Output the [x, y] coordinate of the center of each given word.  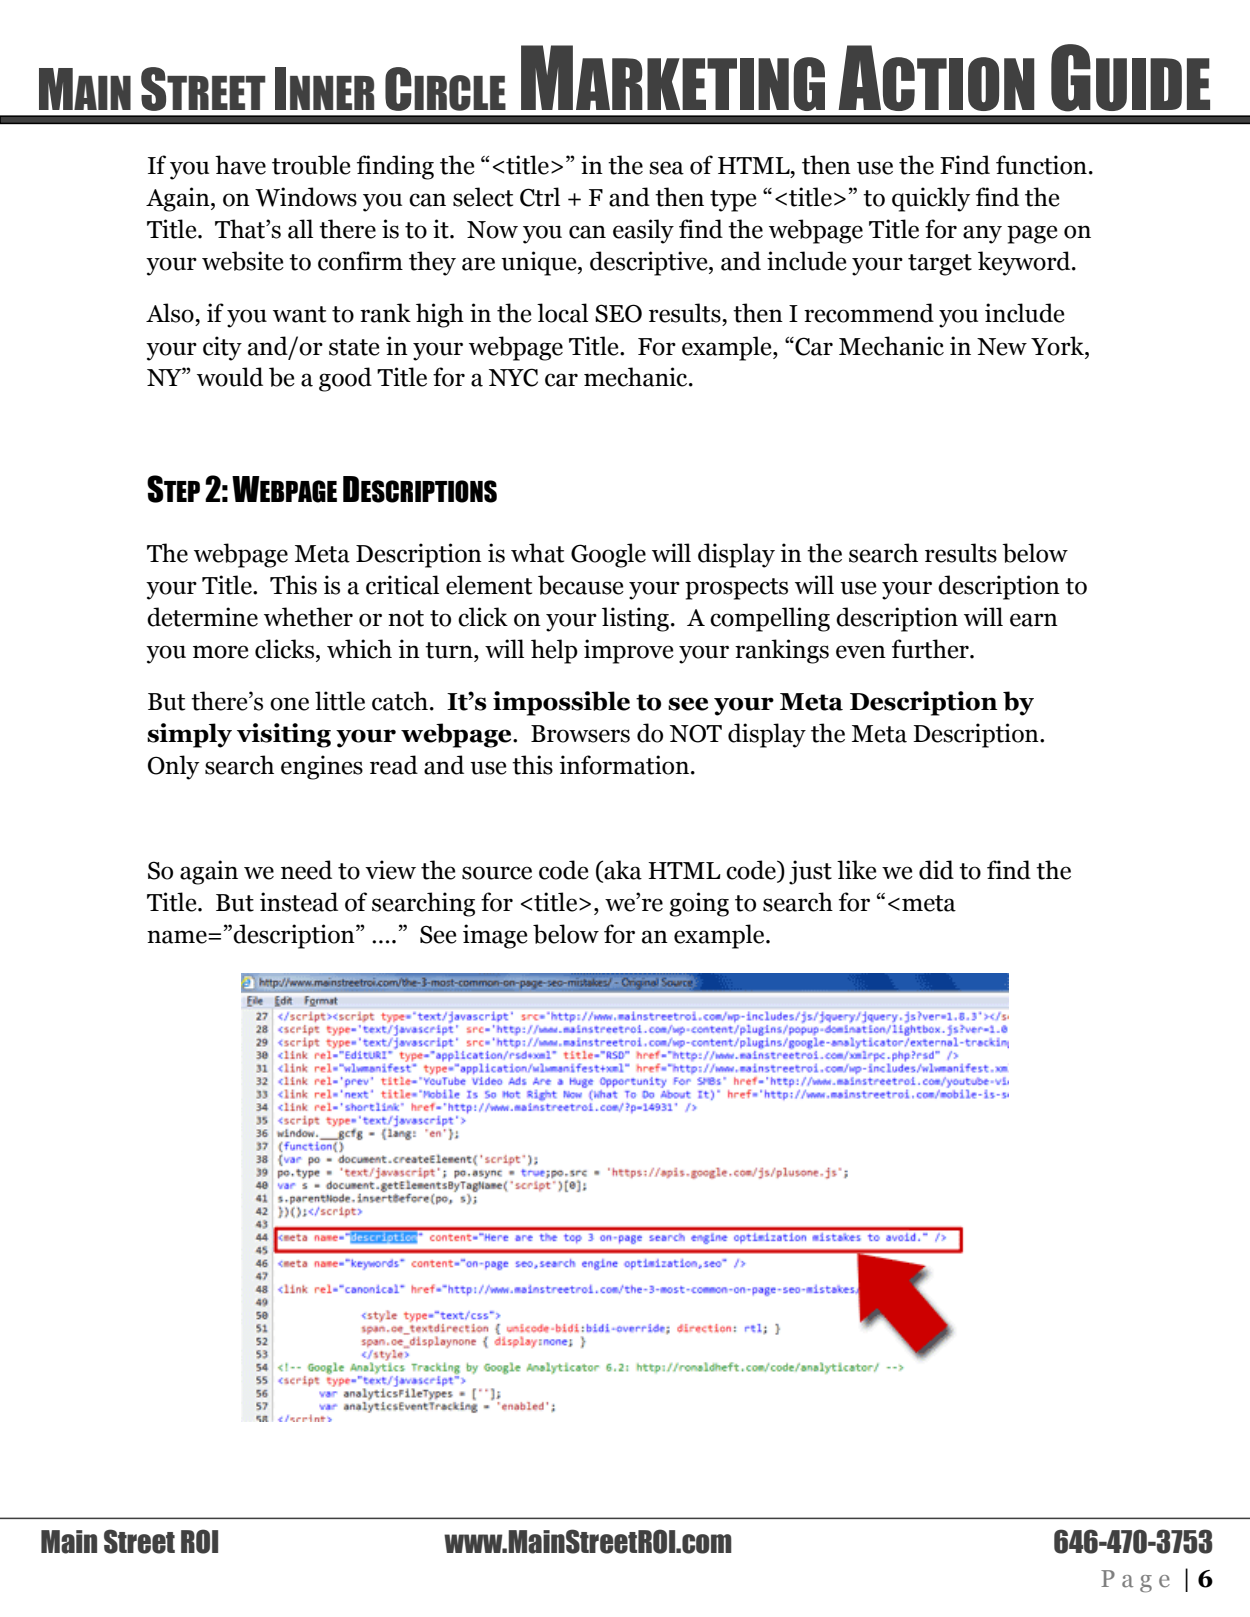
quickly [931, 199]
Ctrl [540, 197]
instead [299, 902]
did [936, 870]
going [699, 904]
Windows [306, 197]
